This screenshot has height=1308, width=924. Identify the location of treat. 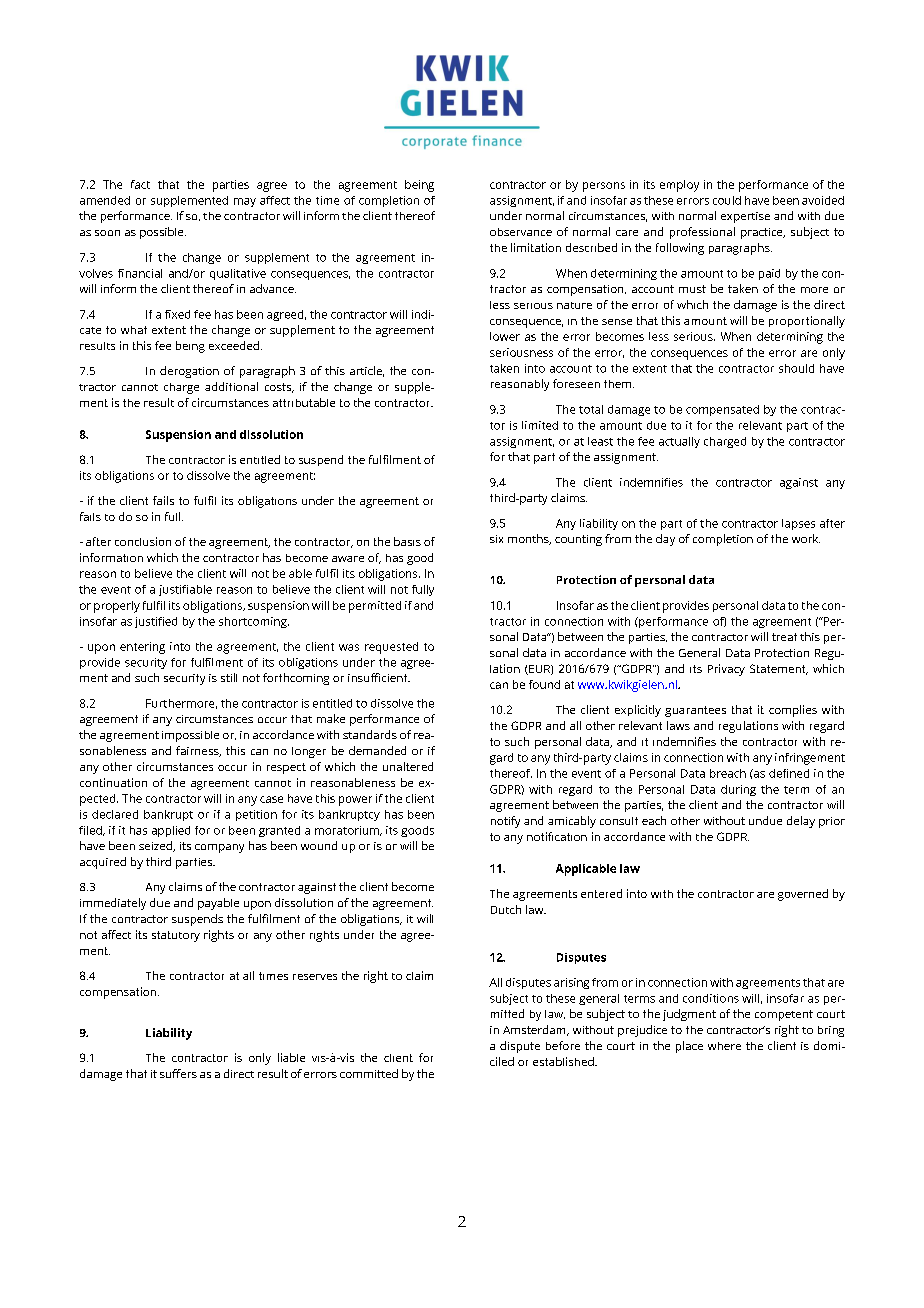
(784, 637).
